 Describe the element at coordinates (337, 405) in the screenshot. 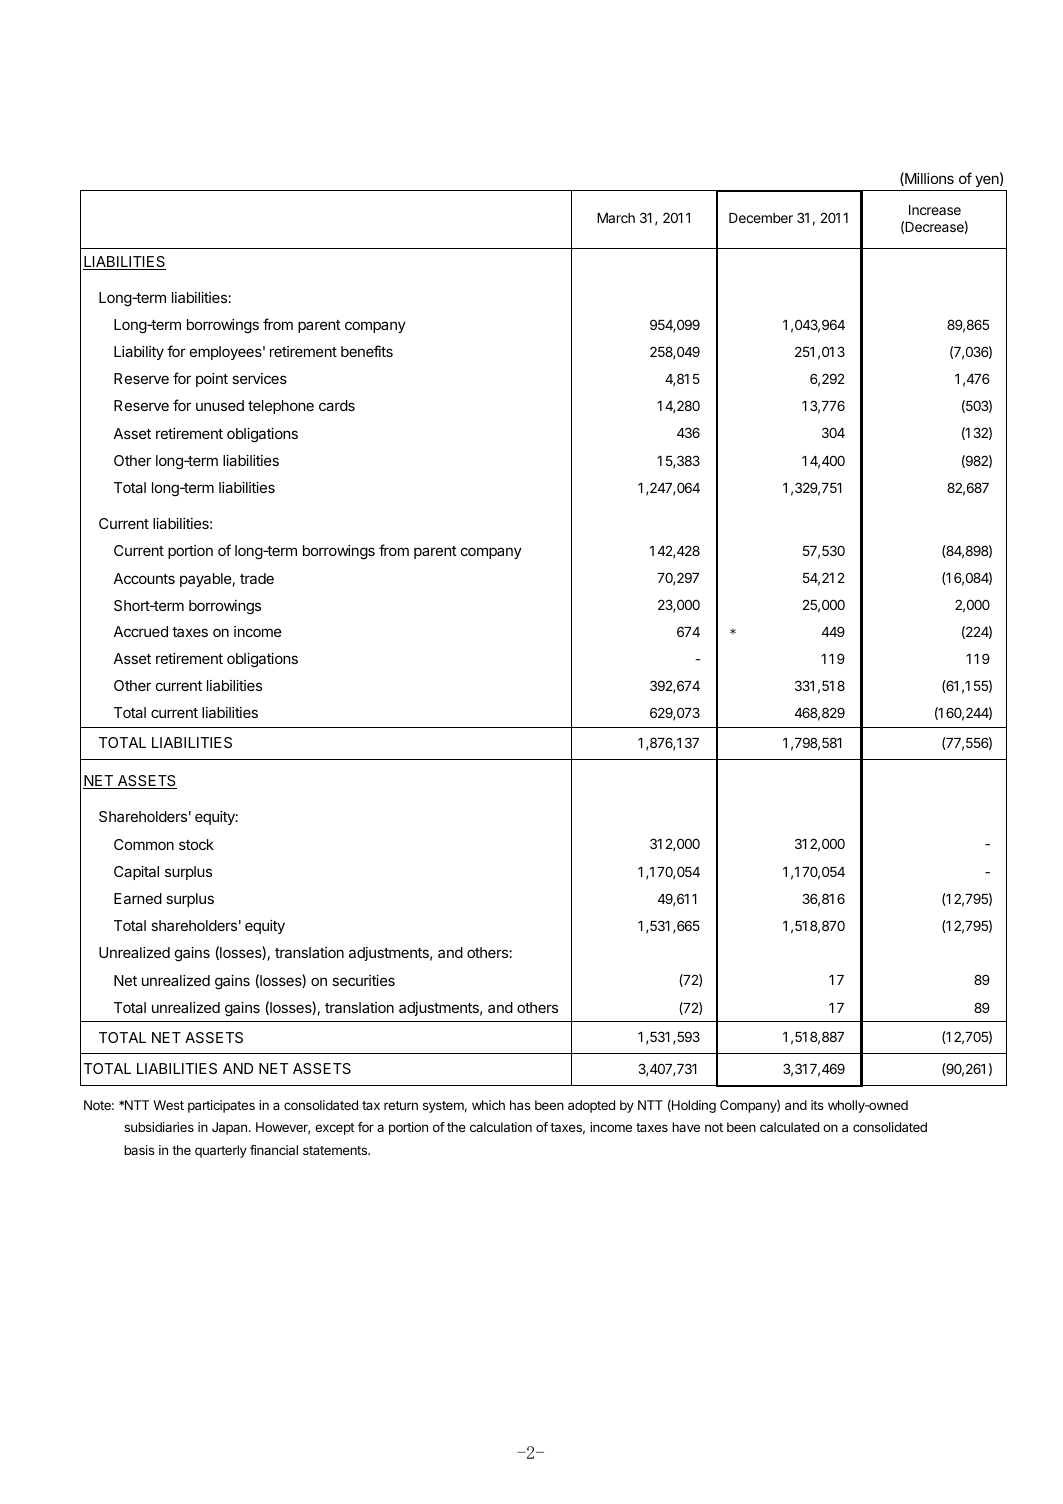

I see `cards` at that location.
